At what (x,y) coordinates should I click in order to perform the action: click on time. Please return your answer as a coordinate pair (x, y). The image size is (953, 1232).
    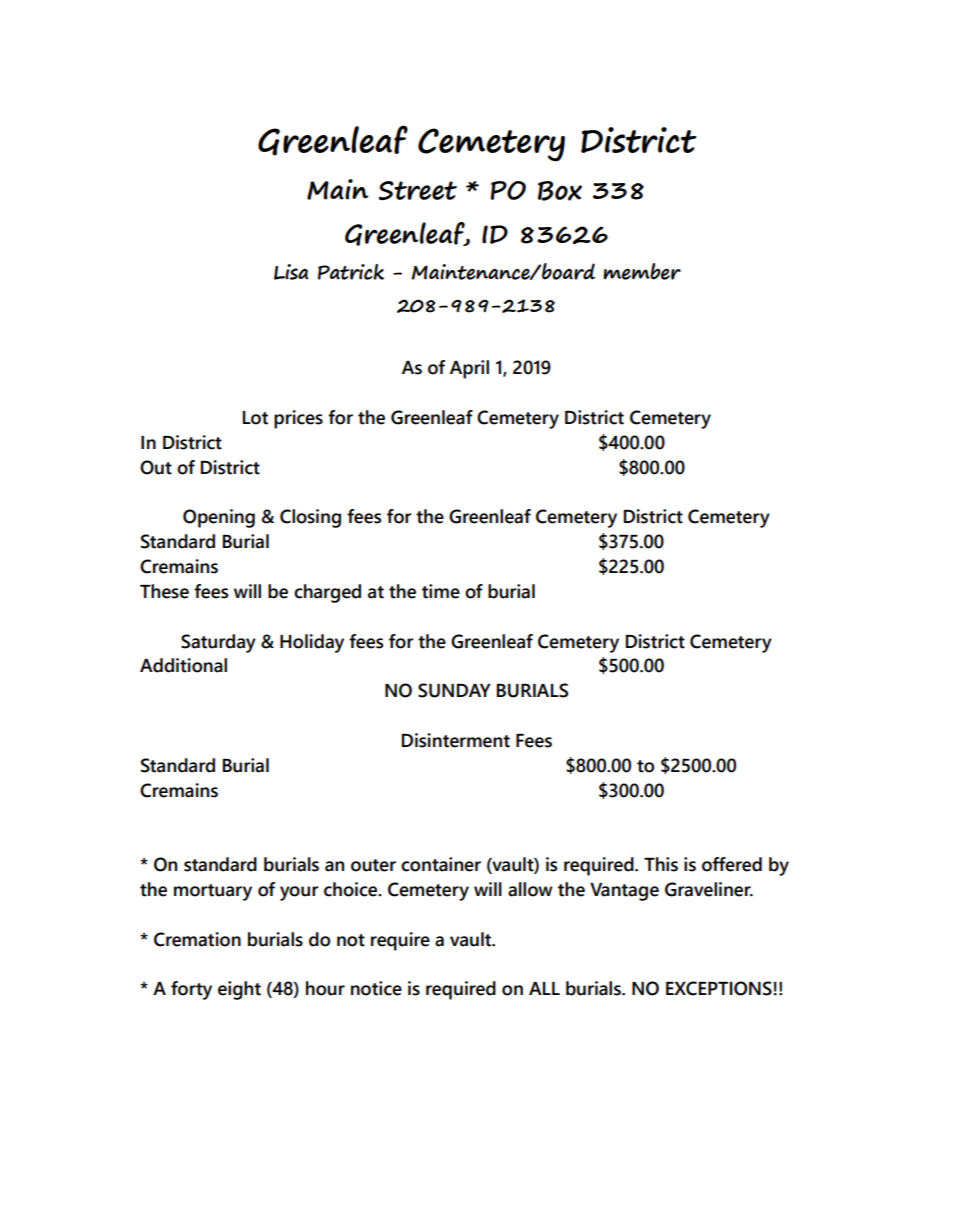
    Looking at the image, I should click on (441, 591).
